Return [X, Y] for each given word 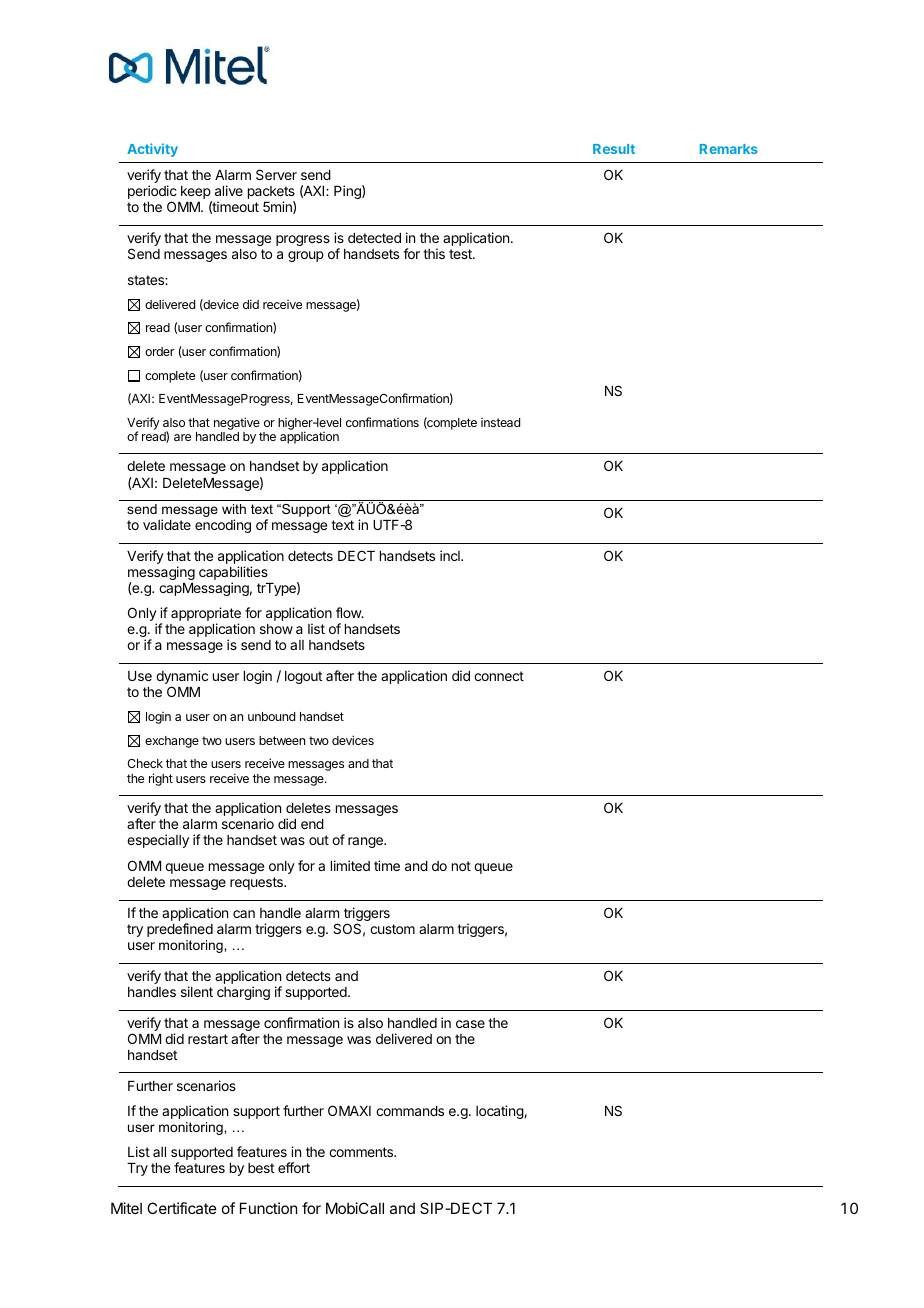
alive [229, 190]
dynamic [182, 678]
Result [614, 149]
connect [499, 676]
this [434, 253]
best [261, 1168]
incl [451, 555]
